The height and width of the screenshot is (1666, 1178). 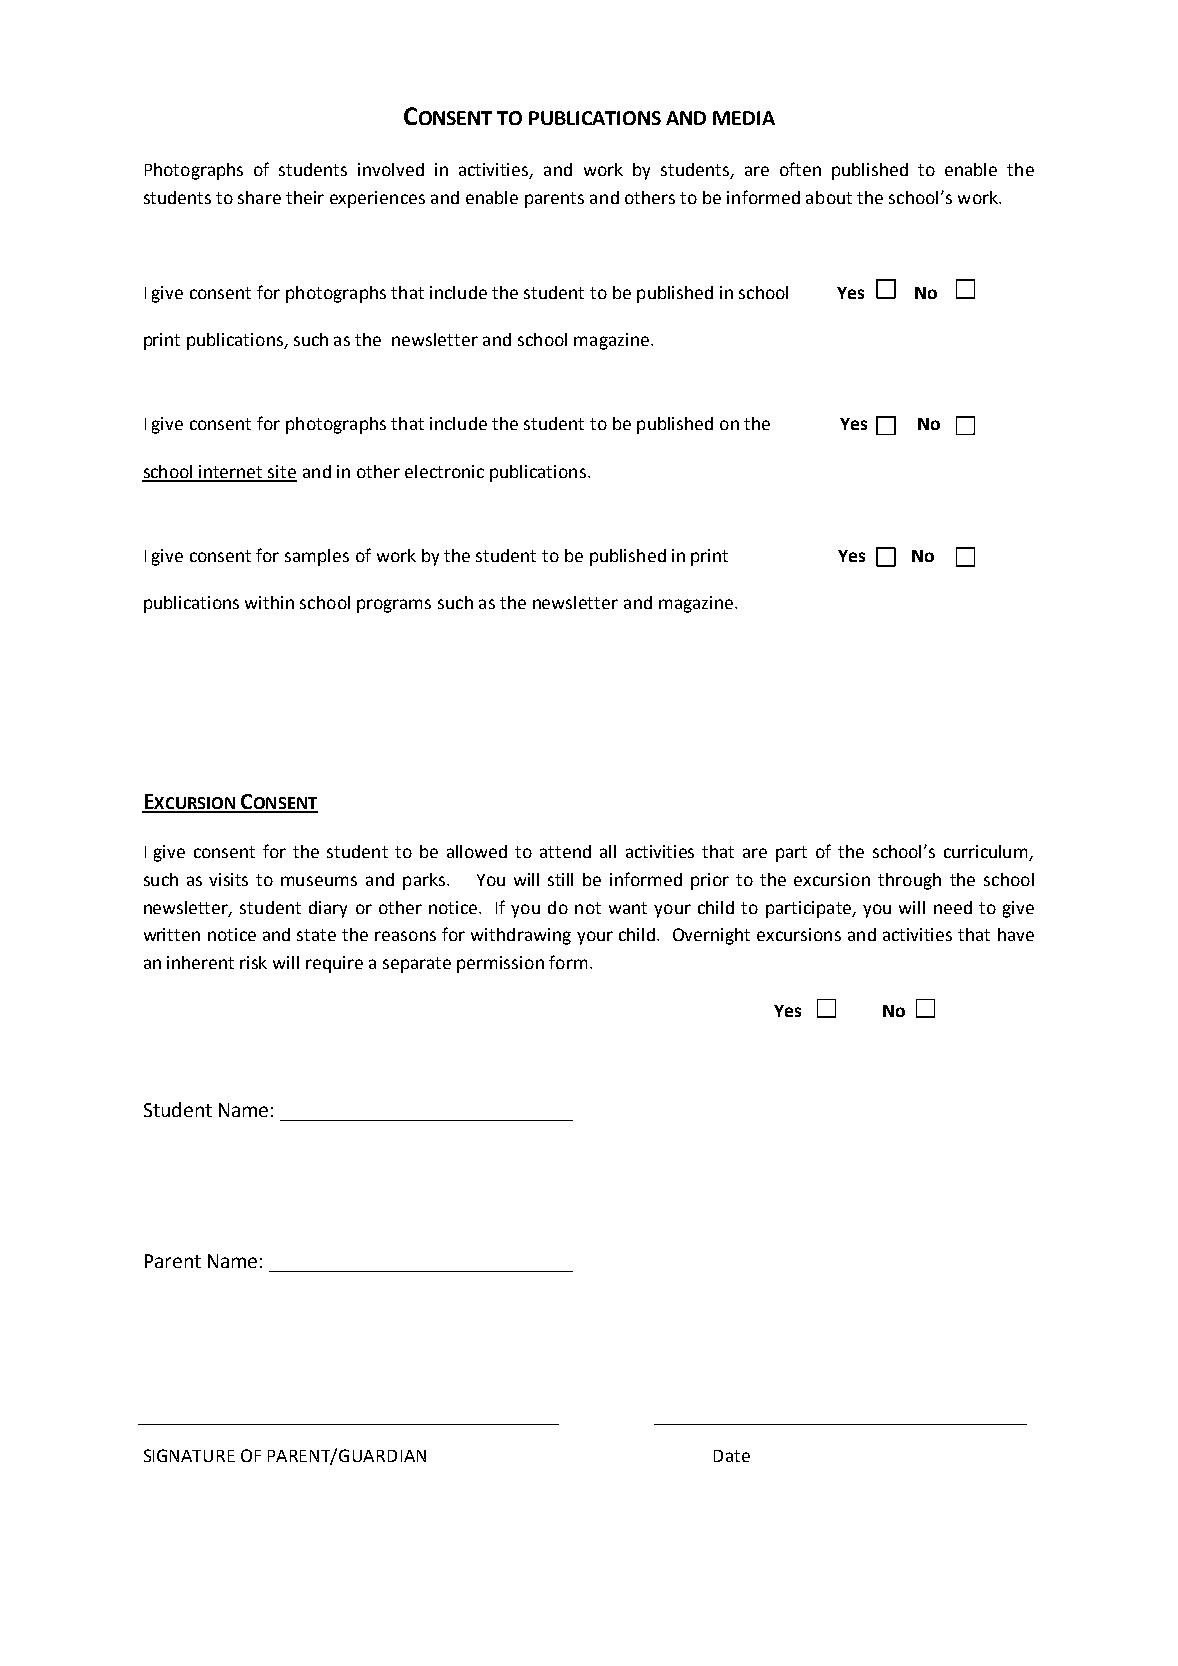 What do you see at coordinates (909, 881) in the screenshot?
I see `through` at bounding box center [909, 881].
